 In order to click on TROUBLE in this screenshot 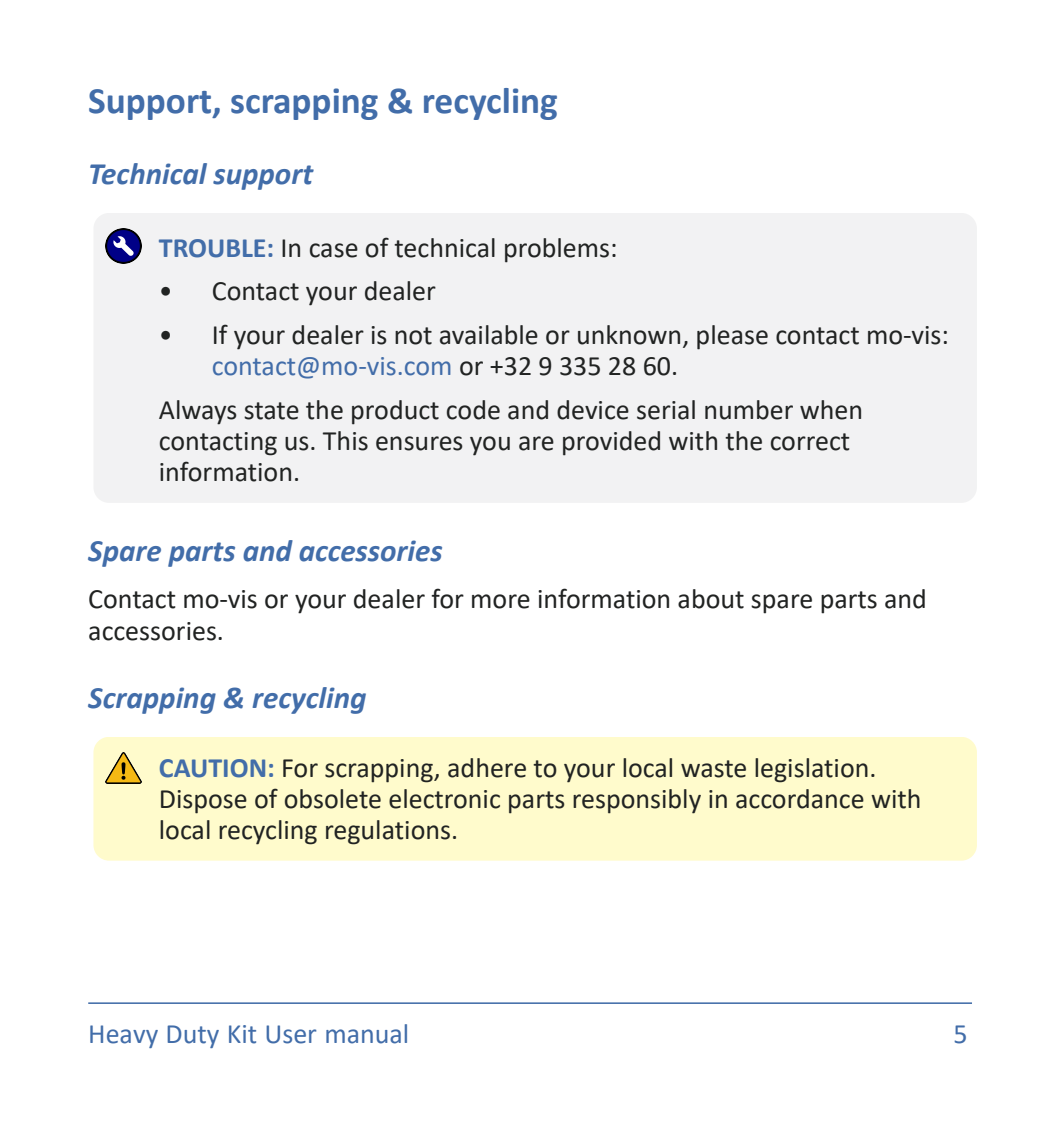, I will do `click(212, 248)`.
